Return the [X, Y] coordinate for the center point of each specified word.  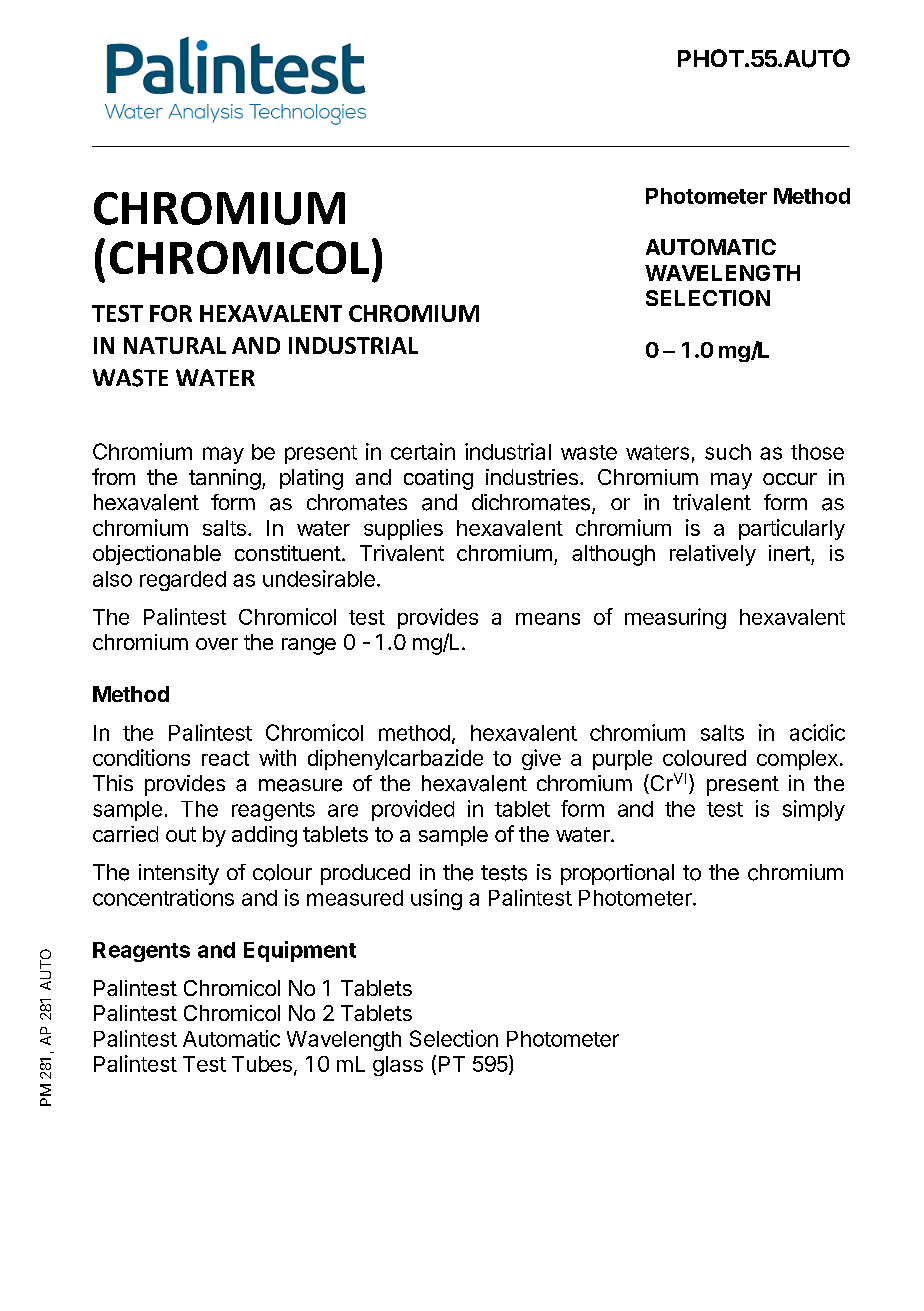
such [728, 452]
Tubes [262, 1064]
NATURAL [175, 345]
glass [398, 1066]
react [225, 758]
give [541, 759]
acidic [817, 732]
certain [423, 451]
